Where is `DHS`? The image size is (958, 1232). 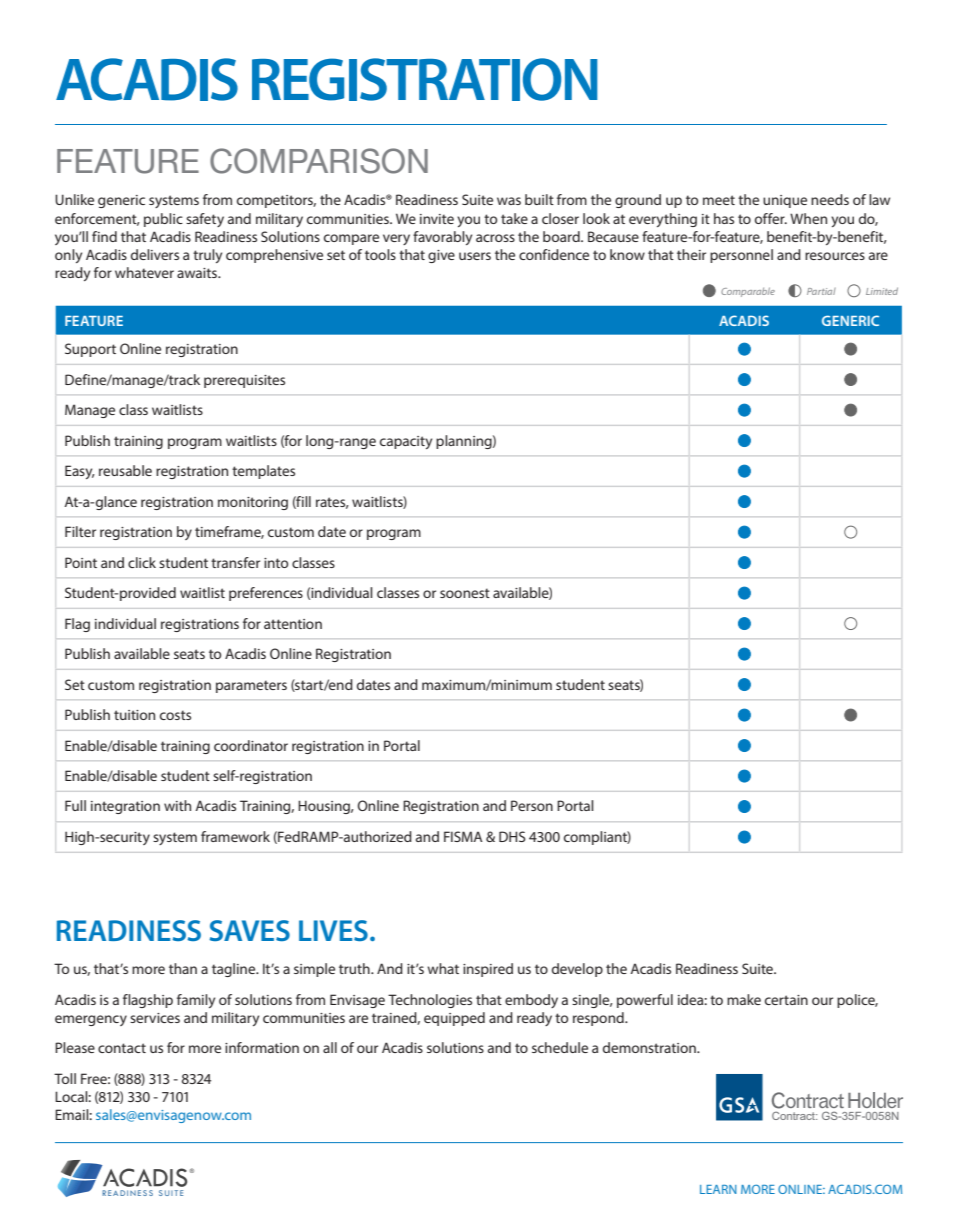 DHS is located at coordinates (512, 836).
